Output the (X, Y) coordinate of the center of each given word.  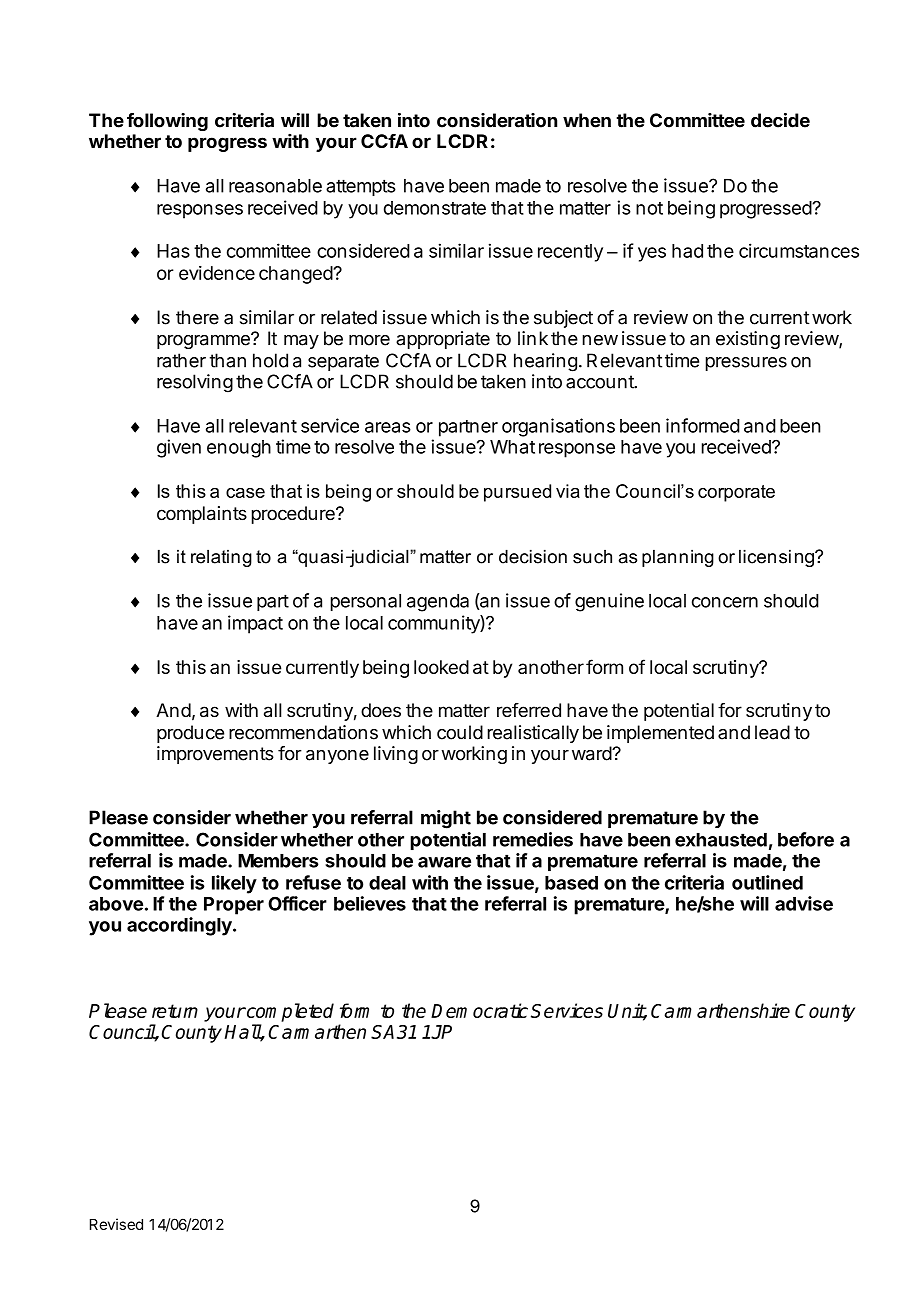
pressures (746, 364)
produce (190, 734)
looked (441, 667)
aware (444, 862)
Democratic (479, 1010)
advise (804, 903)
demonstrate (435, 208)
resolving (195, 383)
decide (780, 120)
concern (725, 602)
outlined (767, 882)
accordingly (180, 926)
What (512, 447)
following (167, 122)
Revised (116, 1224)
